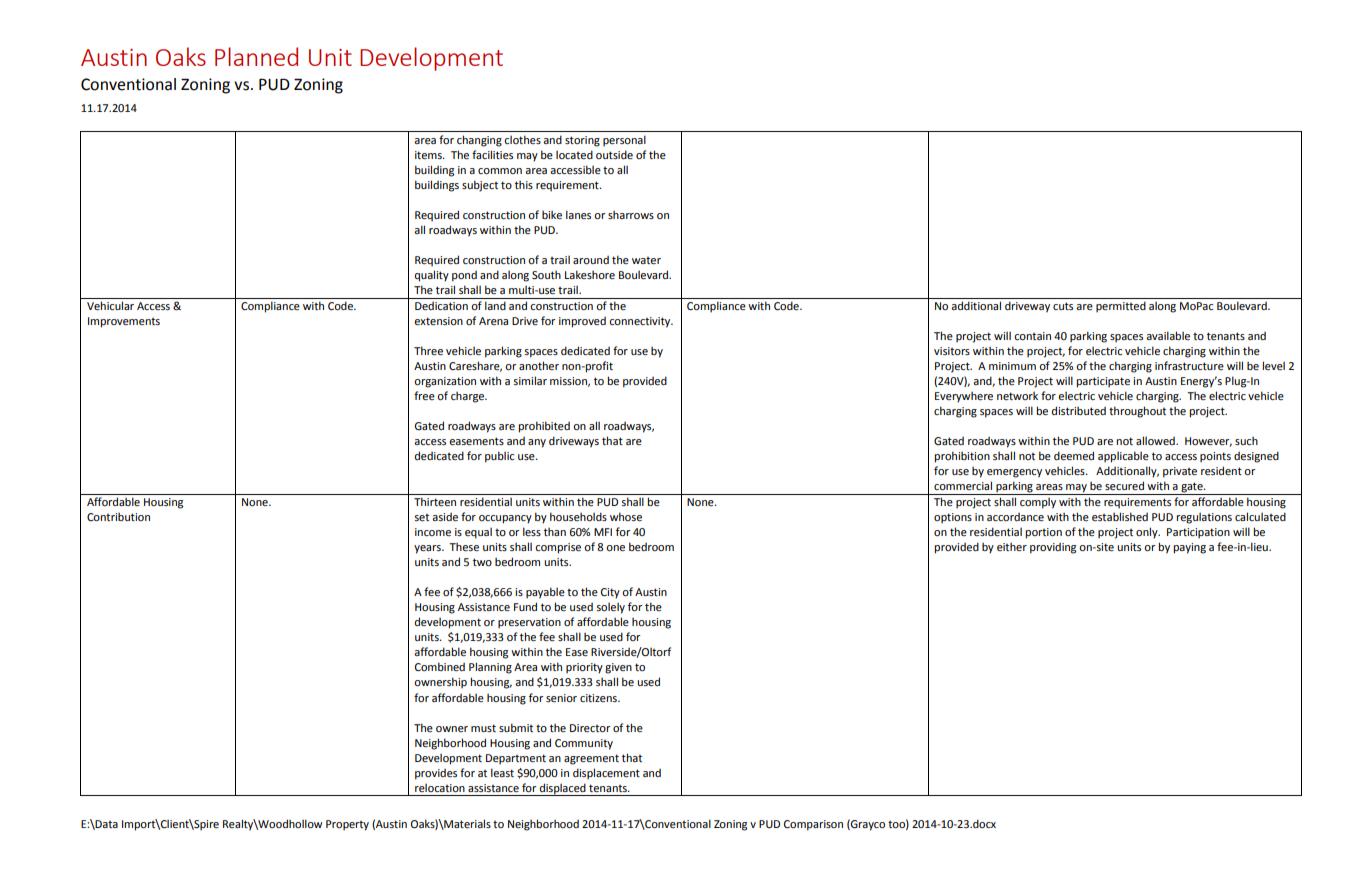 The height and width of the document is (887, 1372). I want to click on displacement, so click(606, 774).
